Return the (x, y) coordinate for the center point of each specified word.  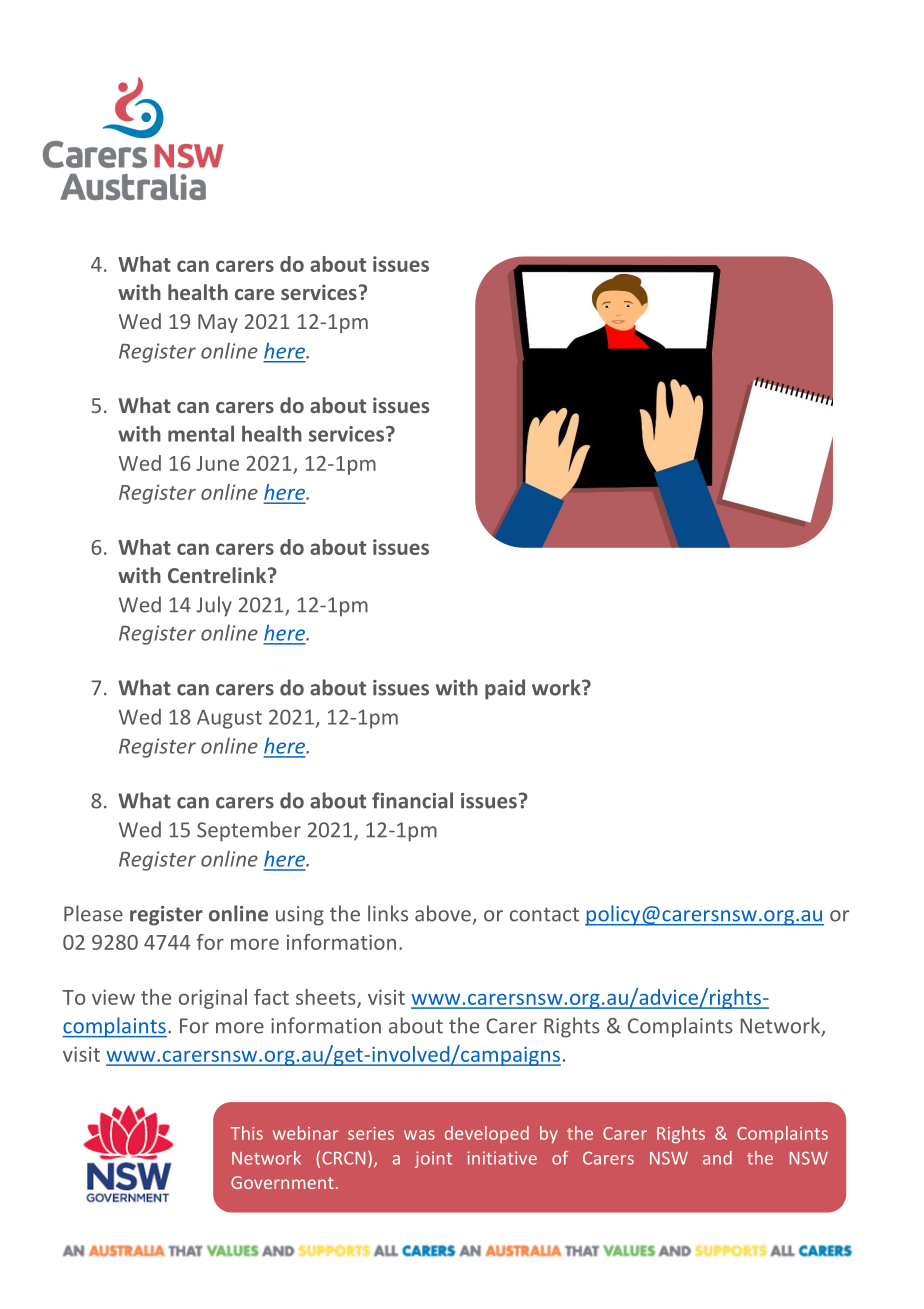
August (229, 719)
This (247, 1133)
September (249, 831)
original (213, 999)
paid (505, 689)
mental (201, 433)
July (214, 606)
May (218, 323)
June (217, 463)
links (388, 913)
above (443, 913)
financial (412, 800)
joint (433, 1159)
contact (544, 914)
